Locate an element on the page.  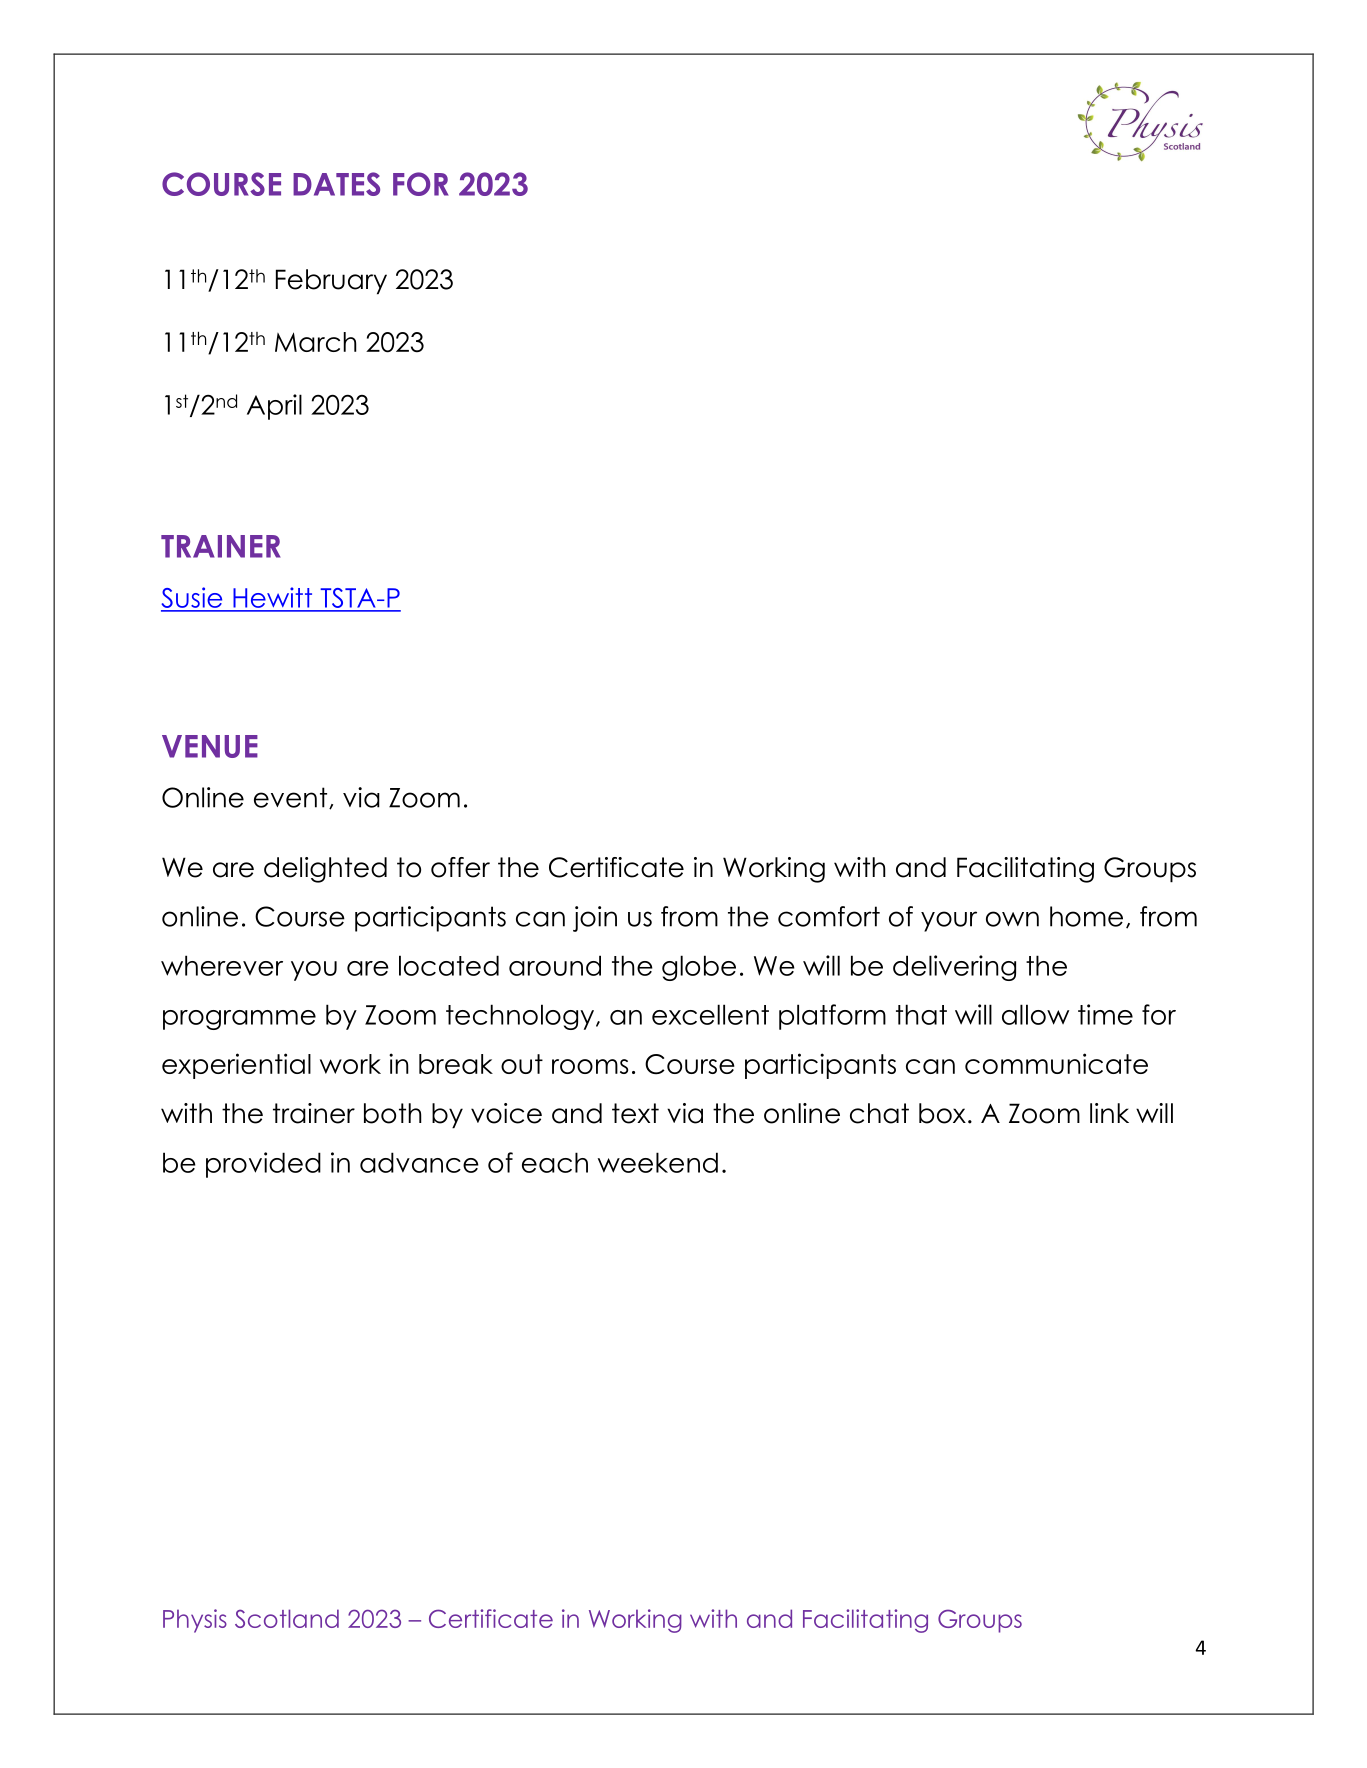
your is located at coordinates (949, 921).
